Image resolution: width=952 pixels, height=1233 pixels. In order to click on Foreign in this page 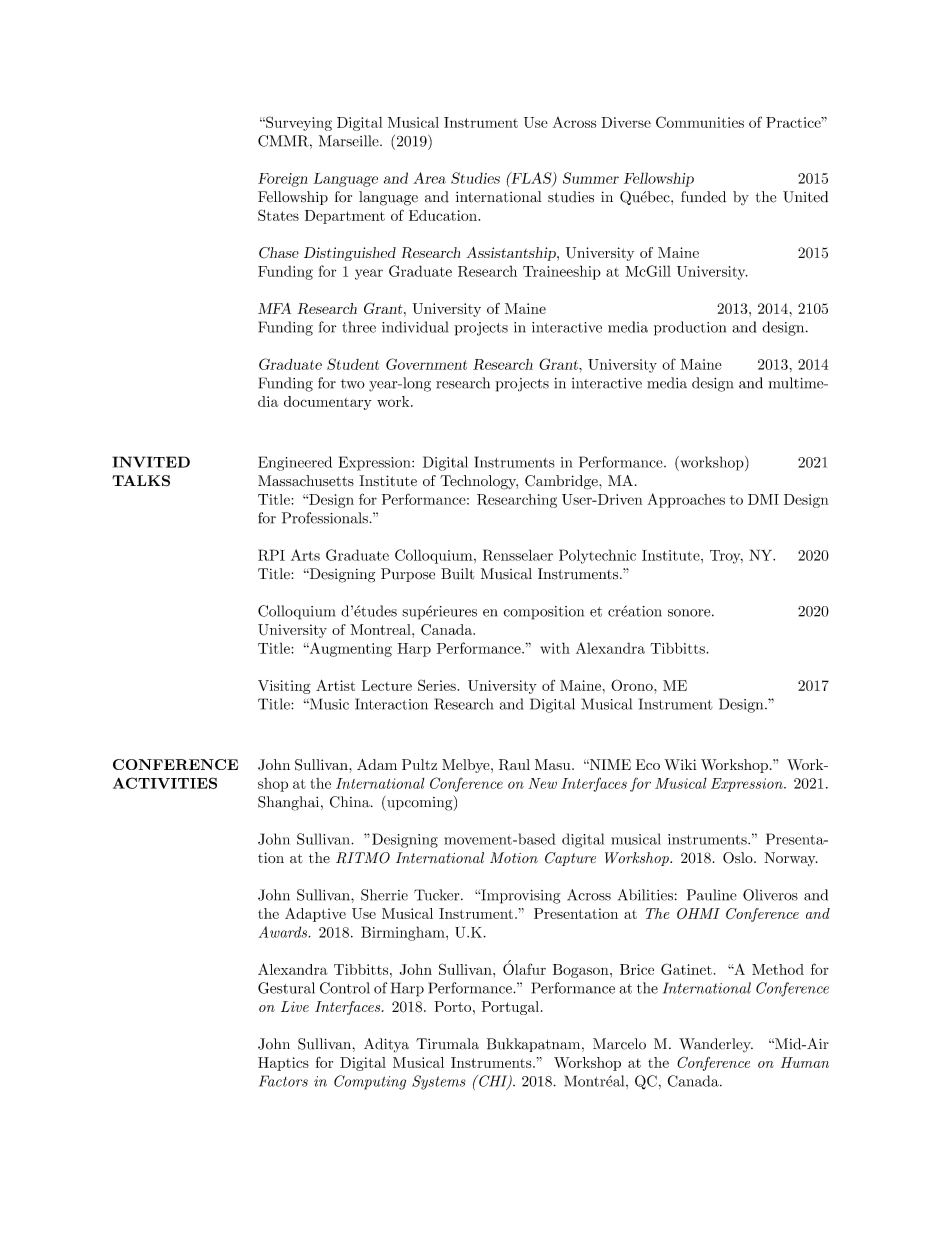, I will do `click(283, 180)`.
